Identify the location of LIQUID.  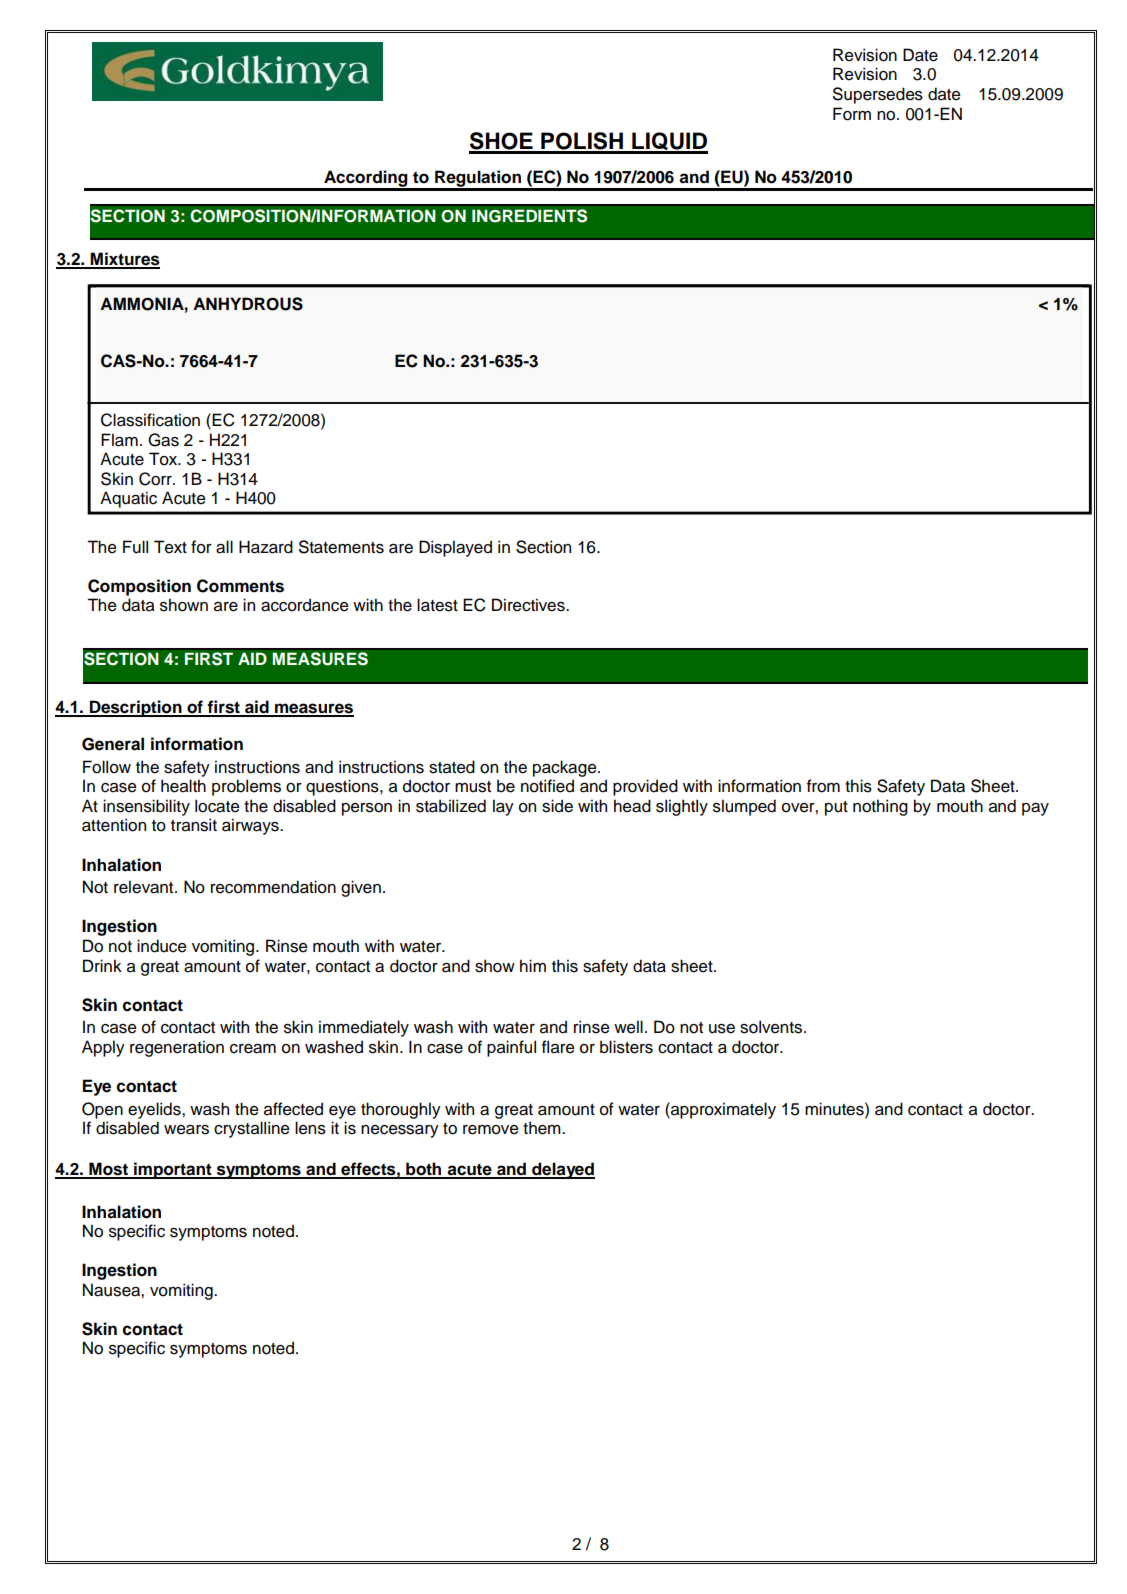
(669, 142).
